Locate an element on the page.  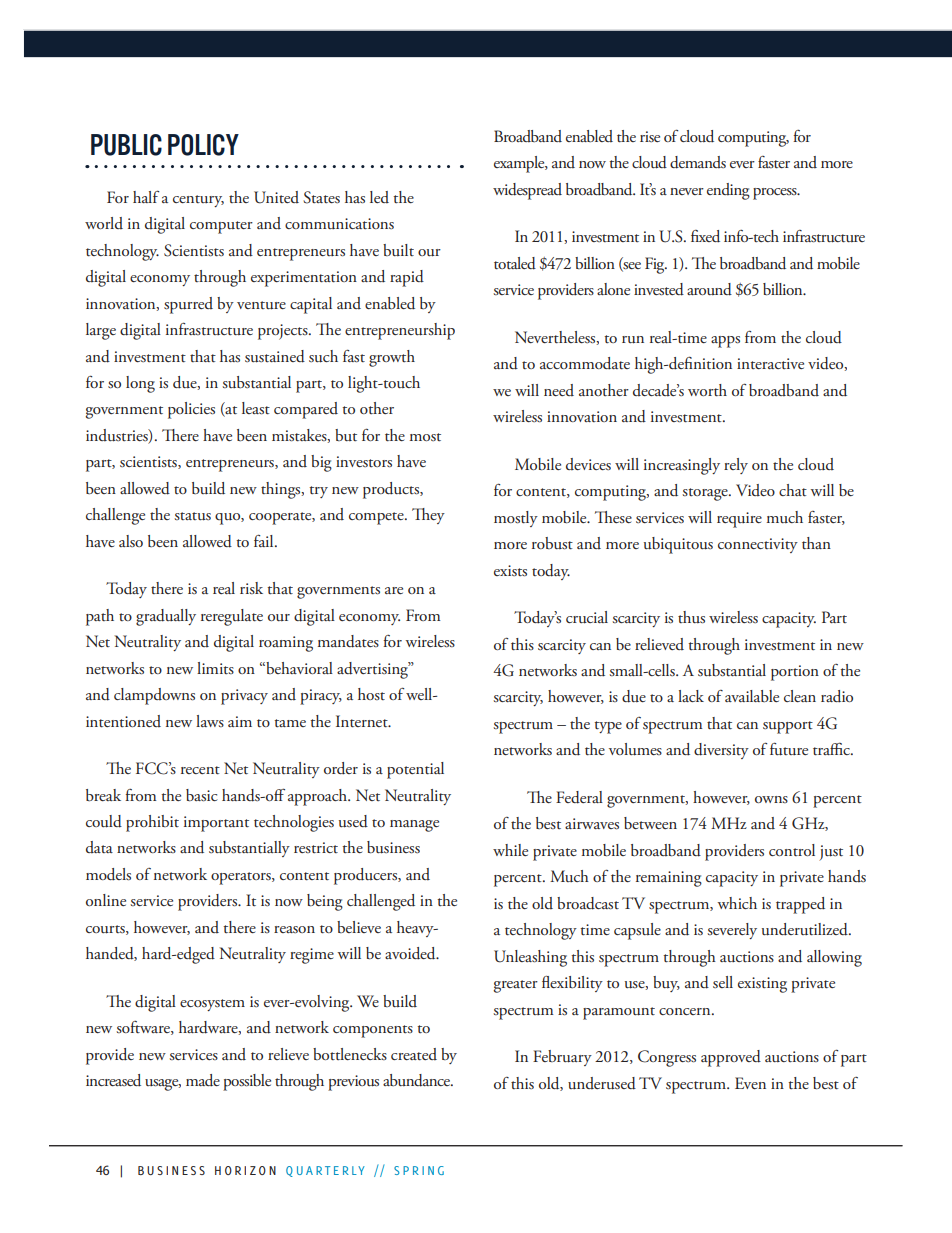
available is located at coordinates (752, 696).
